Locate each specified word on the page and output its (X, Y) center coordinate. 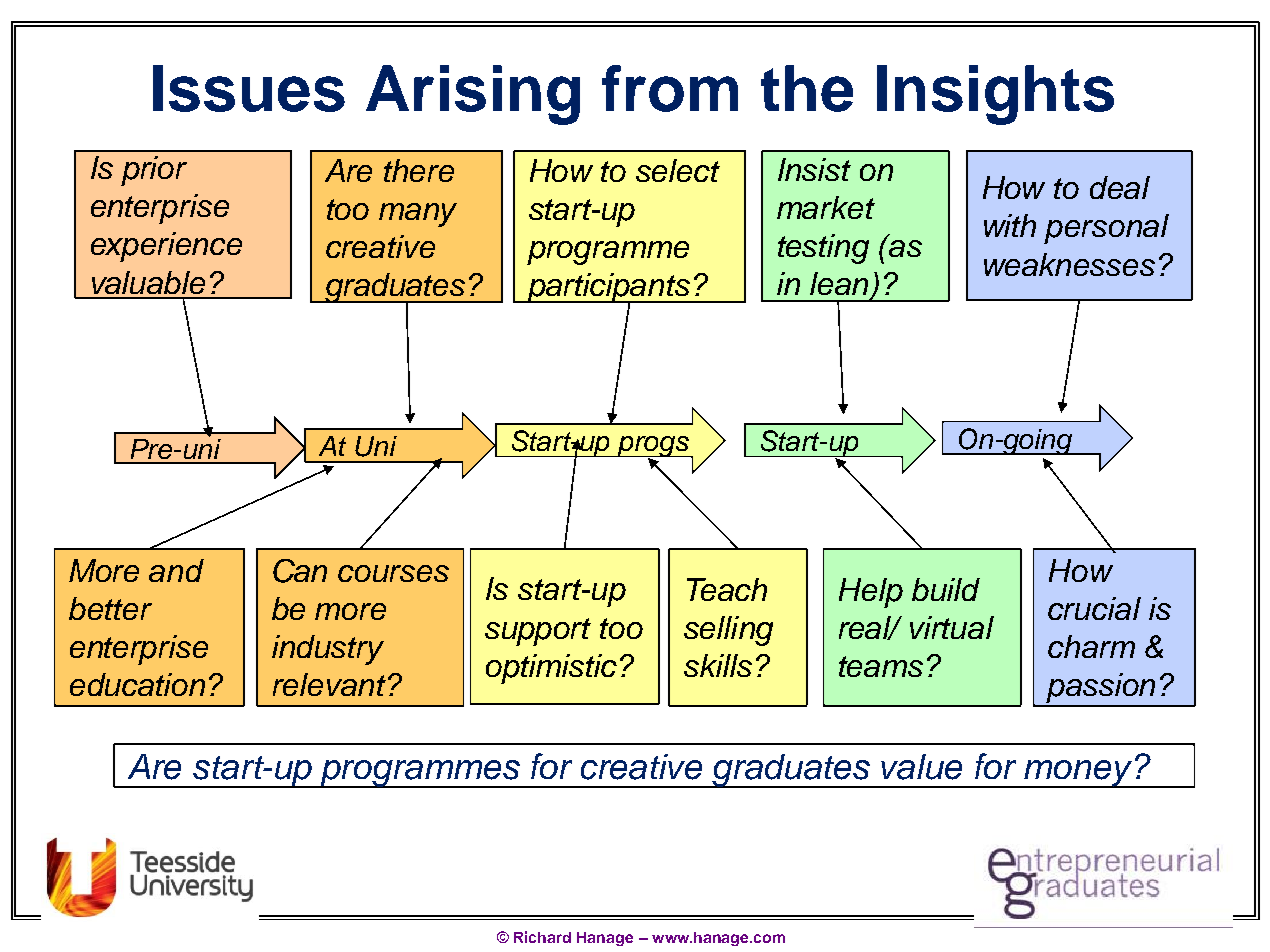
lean (839, 283)
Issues (249, 88)
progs (653, 448)
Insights (995, 95)
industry (328, 650)
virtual (952, 627)
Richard (542, 937)
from (670, 88)
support (538, 632)
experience (166, 247)
